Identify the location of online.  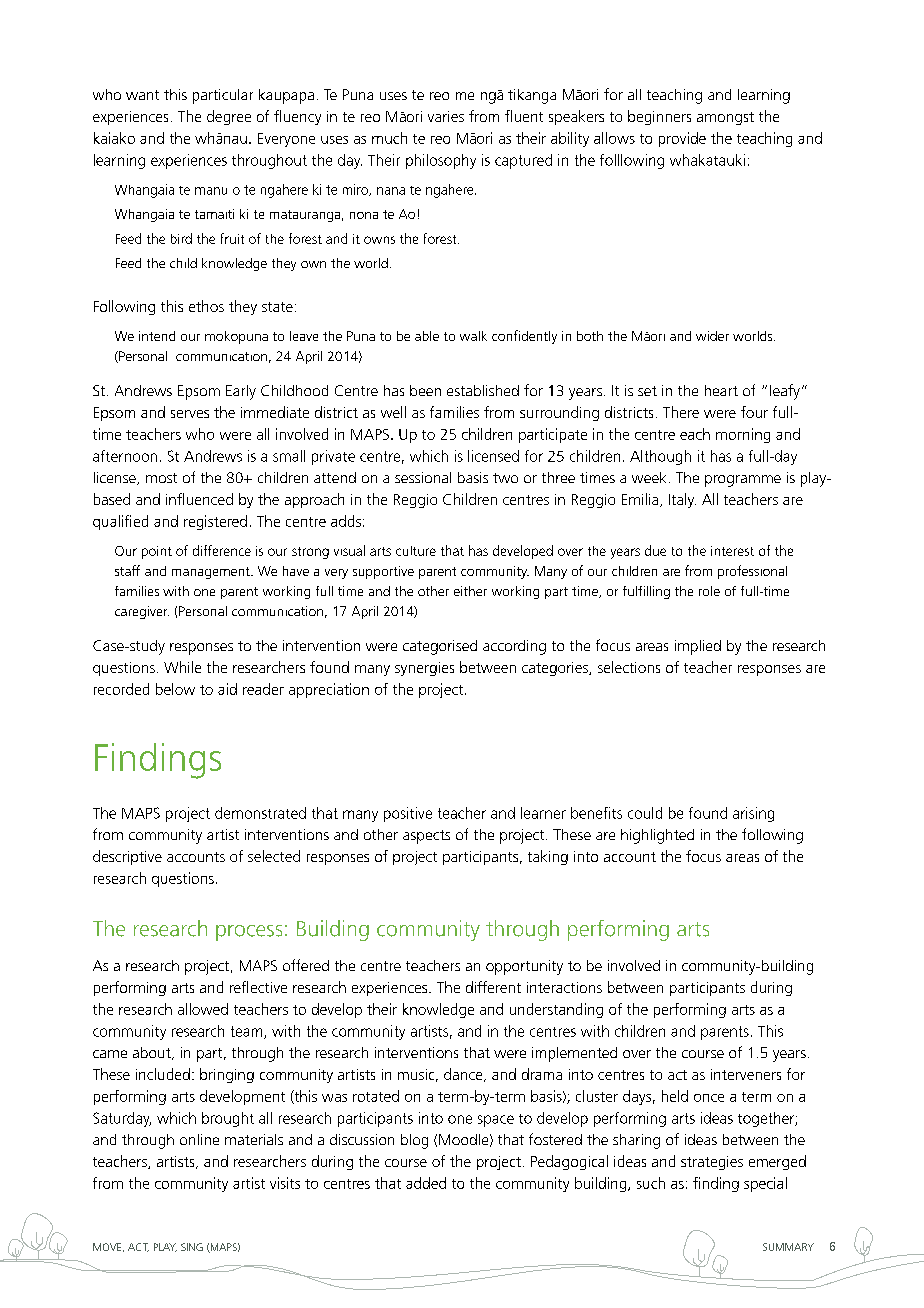
(199, 1139).
